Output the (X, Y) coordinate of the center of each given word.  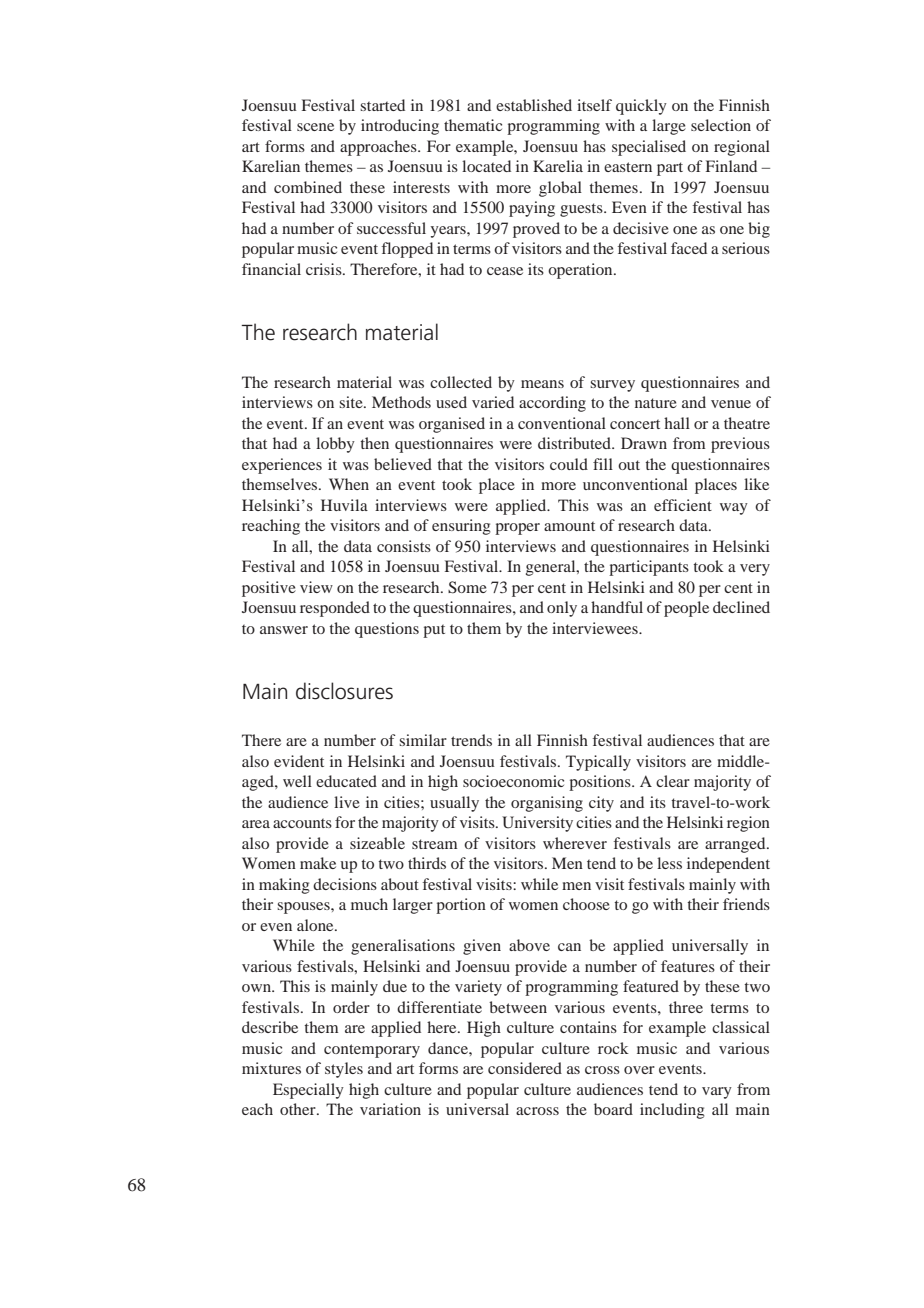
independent (728, 865)
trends (471, 740)
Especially (308, 1091)
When (349, 484)
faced (689, 248)
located (486, 166)
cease (505, 271)
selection (721, 125)
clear (673, 781)
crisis (325, 269)
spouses (304, 908)
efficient (683, 505)
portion (461, 906)
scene (315, 127)
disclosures (344, 691)
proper (517, 529)
